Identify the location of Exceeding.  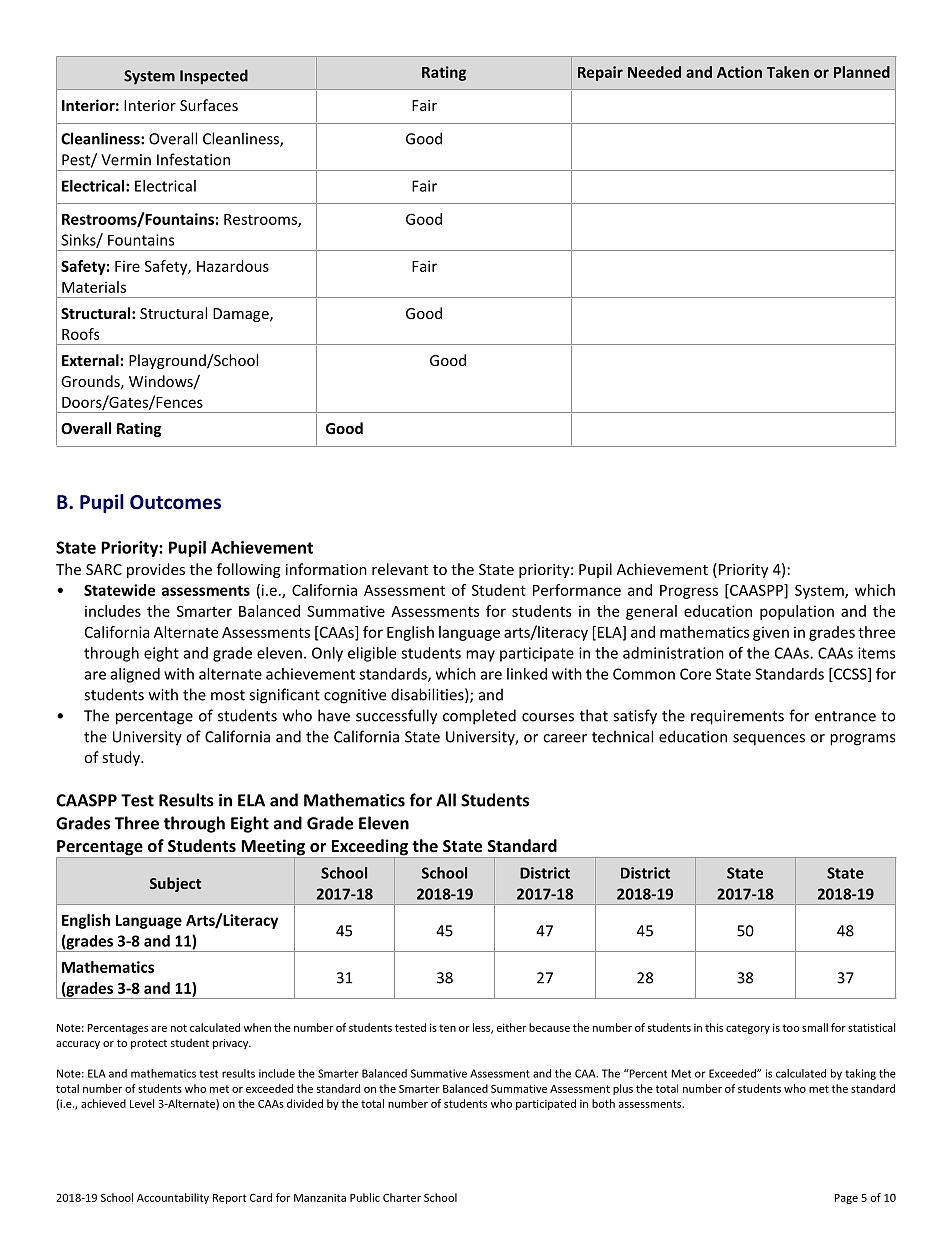
(369, 848).
